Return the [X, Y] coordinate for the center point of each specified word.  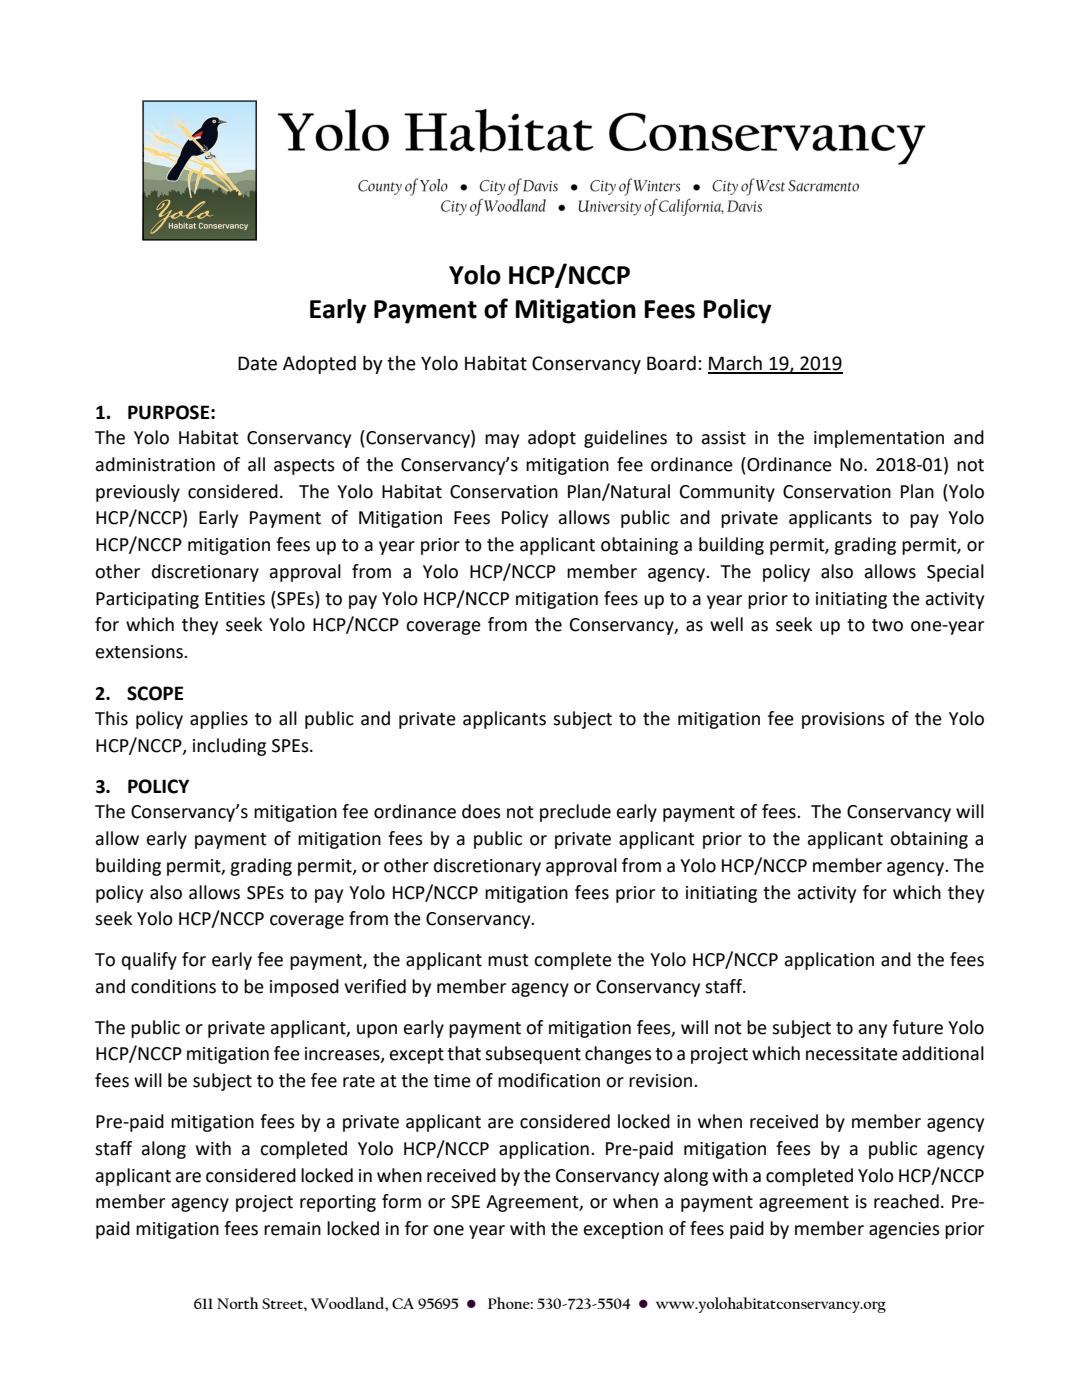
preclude [575, 813]
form [401, 1201]
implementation [879, 439]
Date [257, 363]
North [238, 1303]
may [502, 441]
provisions [843, 720]
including [229, 747]
